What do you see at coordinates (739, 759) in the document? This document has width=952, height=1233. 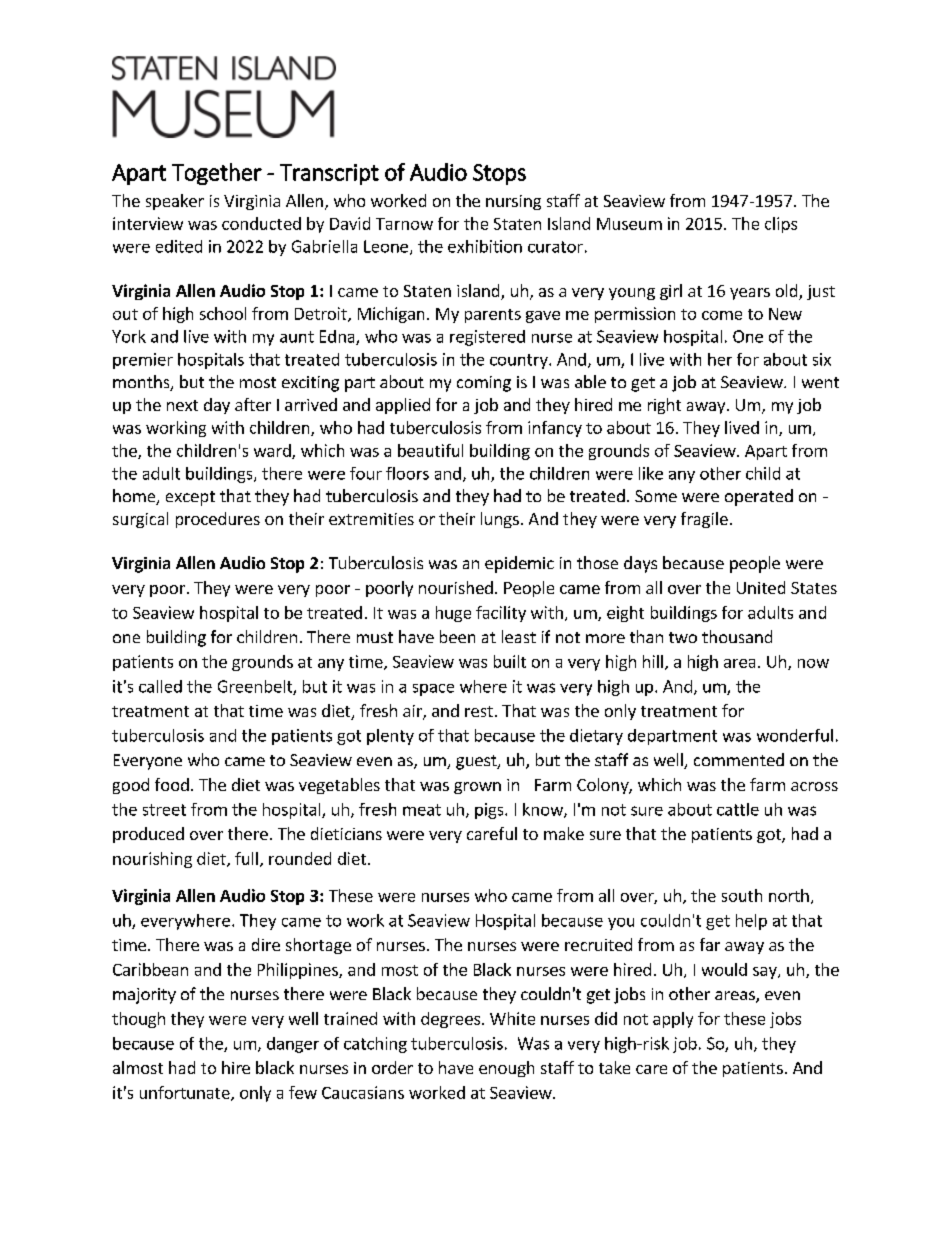 I see `commented` at bounding box center [739, 759].
